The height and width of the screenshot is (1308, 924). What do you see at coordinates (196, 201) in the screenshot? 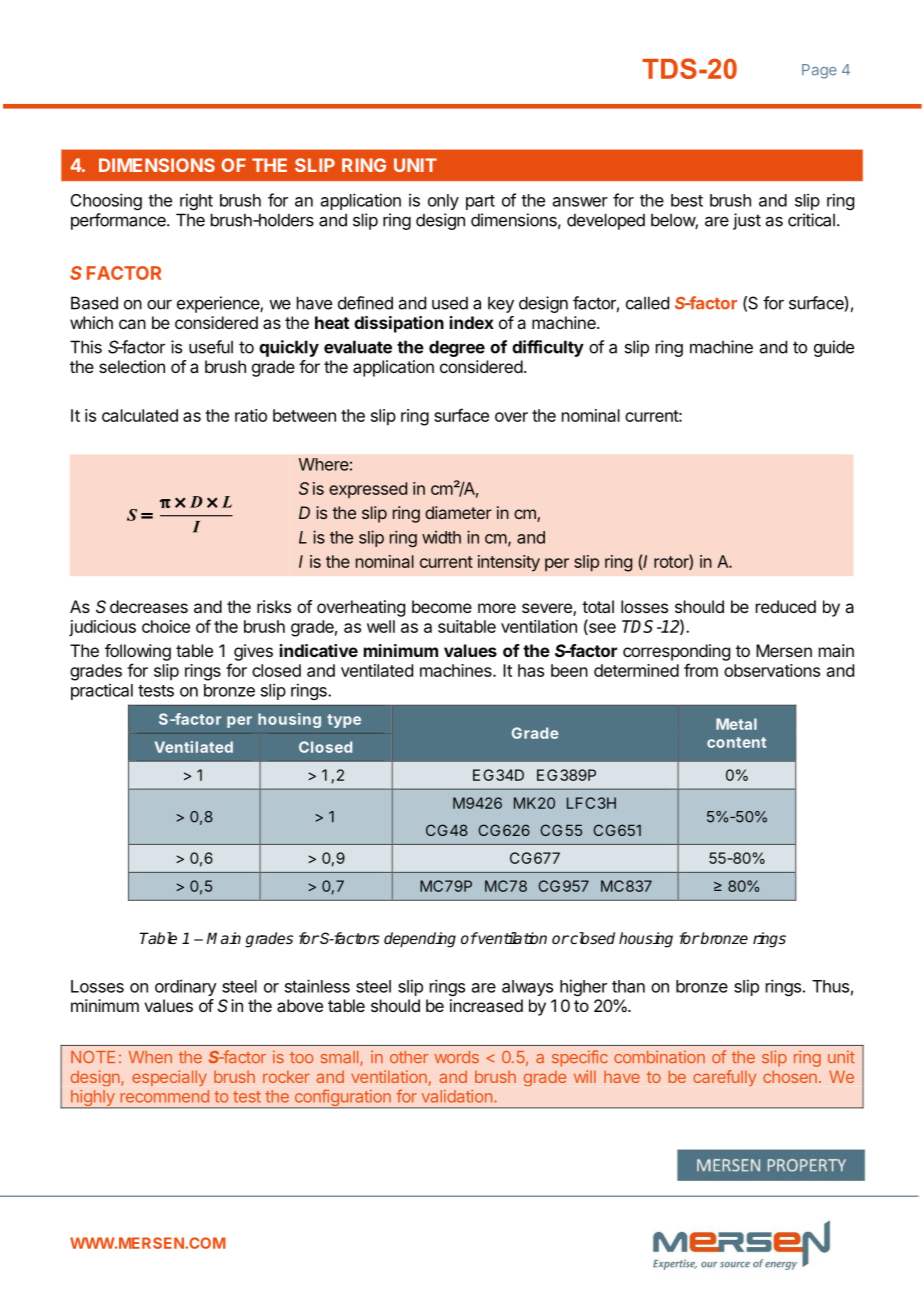
I see `right` at bounding box center [196, 201].
